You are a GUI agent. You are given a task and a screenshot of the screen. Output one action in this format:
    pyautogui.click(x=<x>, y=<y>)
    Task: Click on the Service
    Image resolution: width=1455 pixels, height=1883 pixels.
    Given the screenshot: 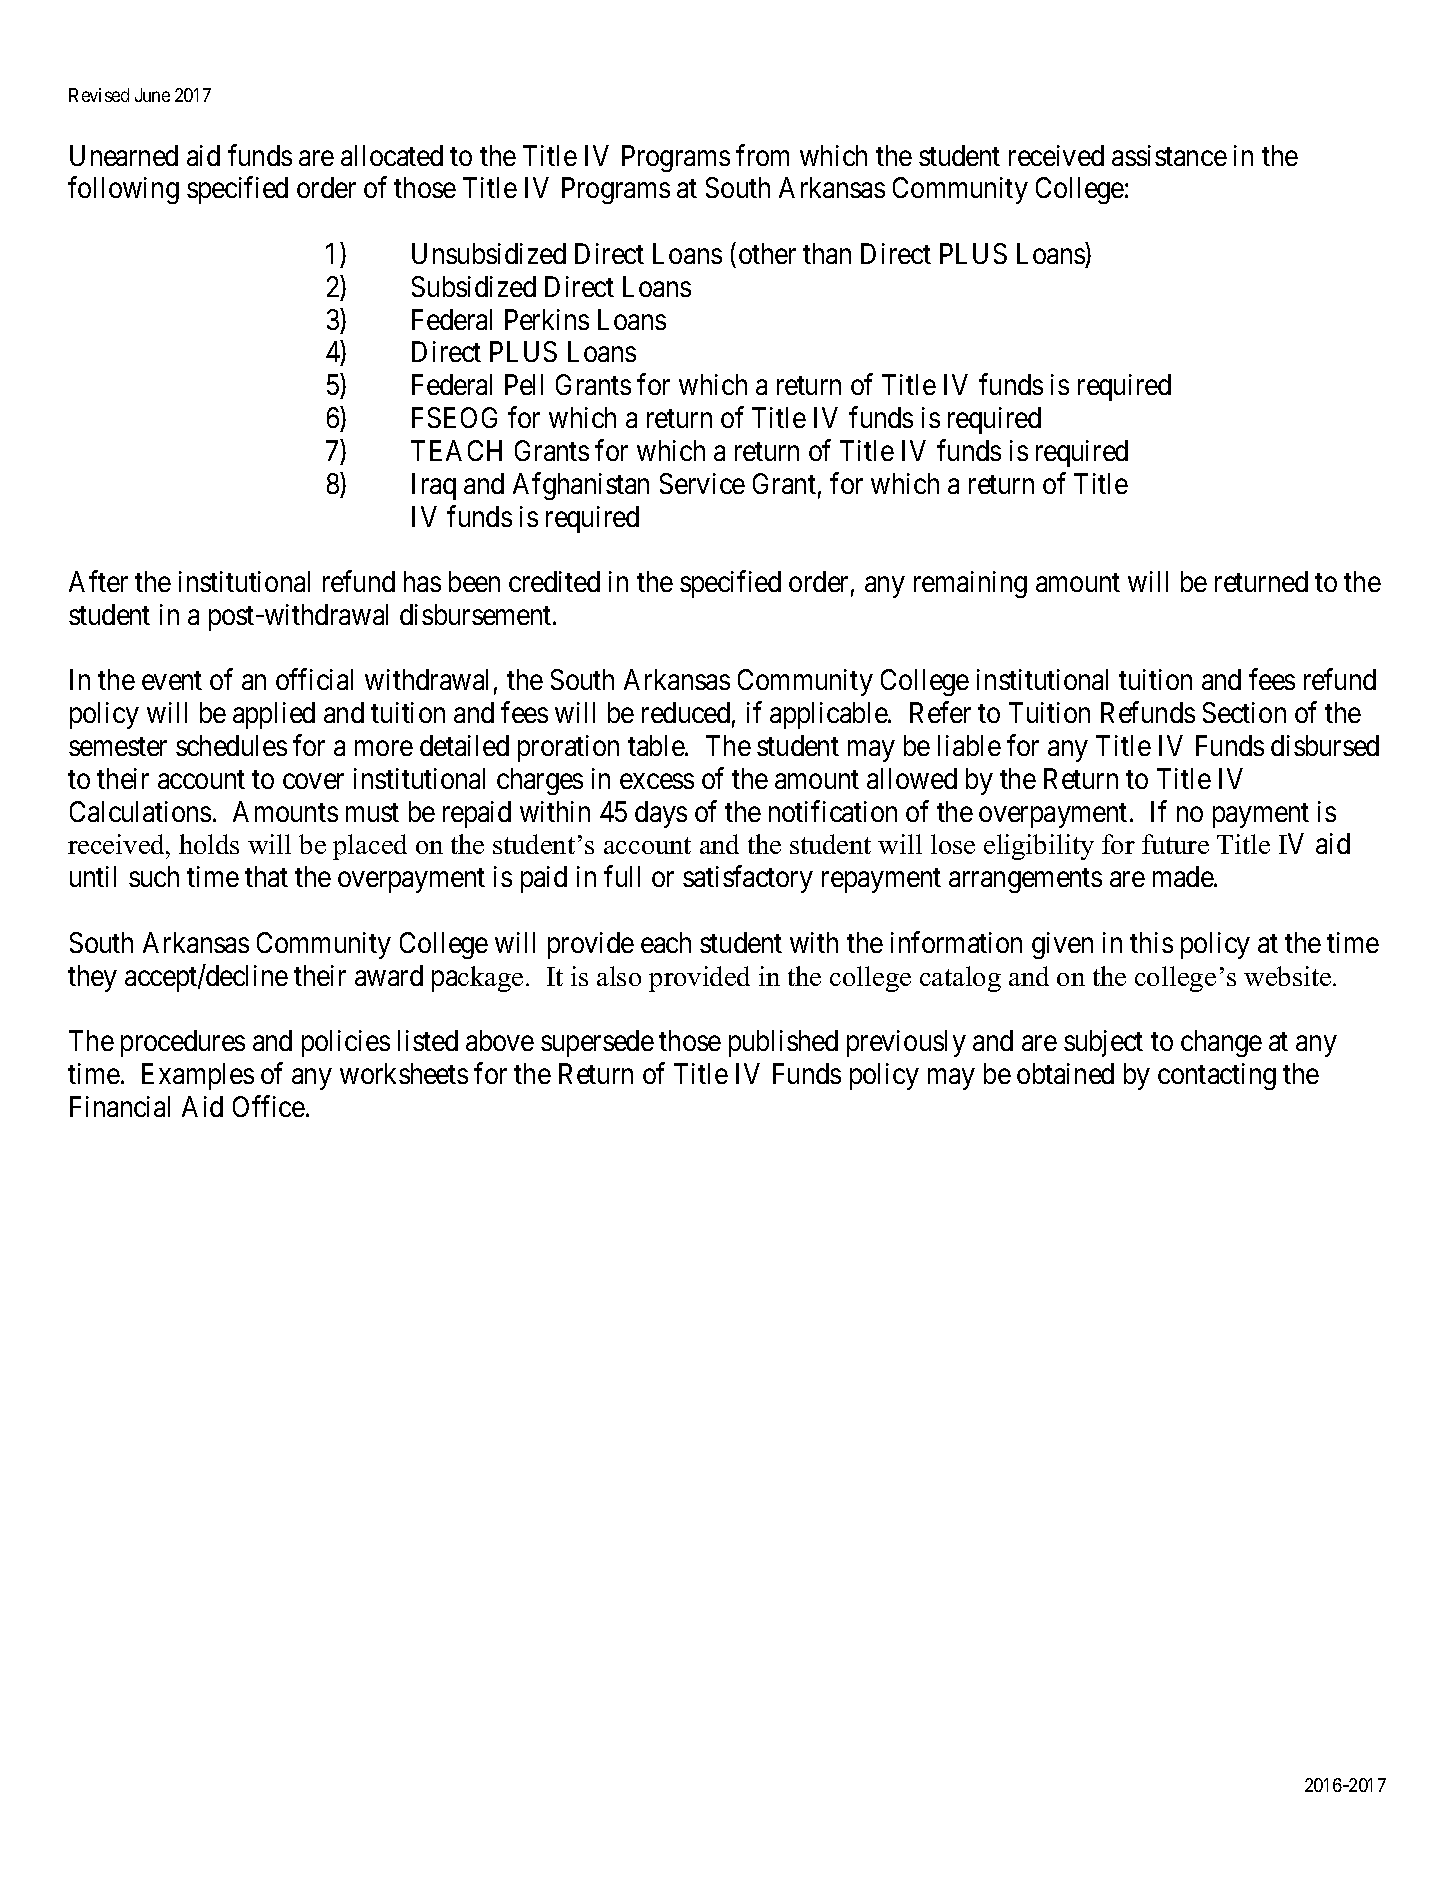 What is the action you would take?
    pyautogui.click(x=702, y=483)
